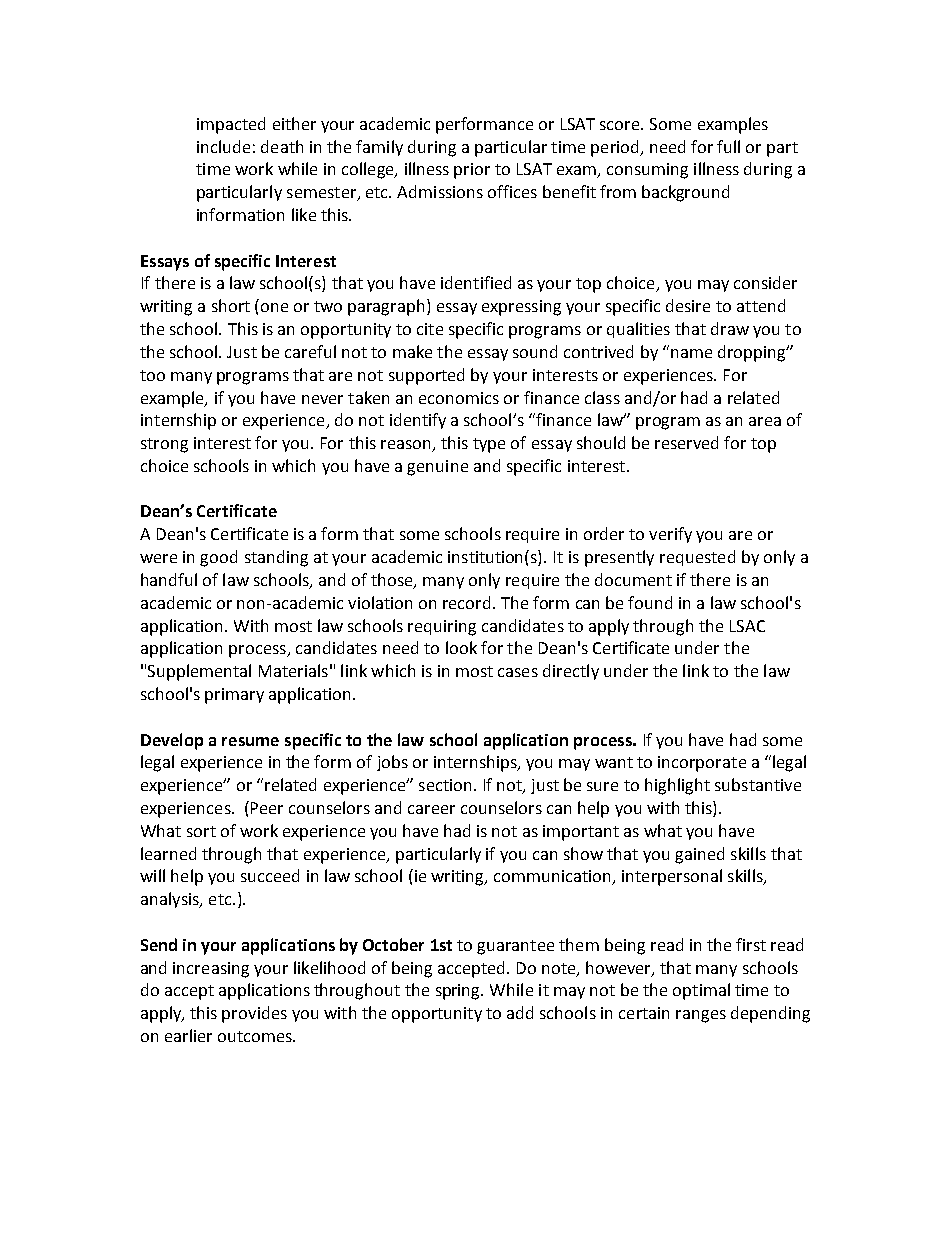 The height and width of the screenshot is (1233, 952). I want to click on Supplemental, so click(199, 672).
